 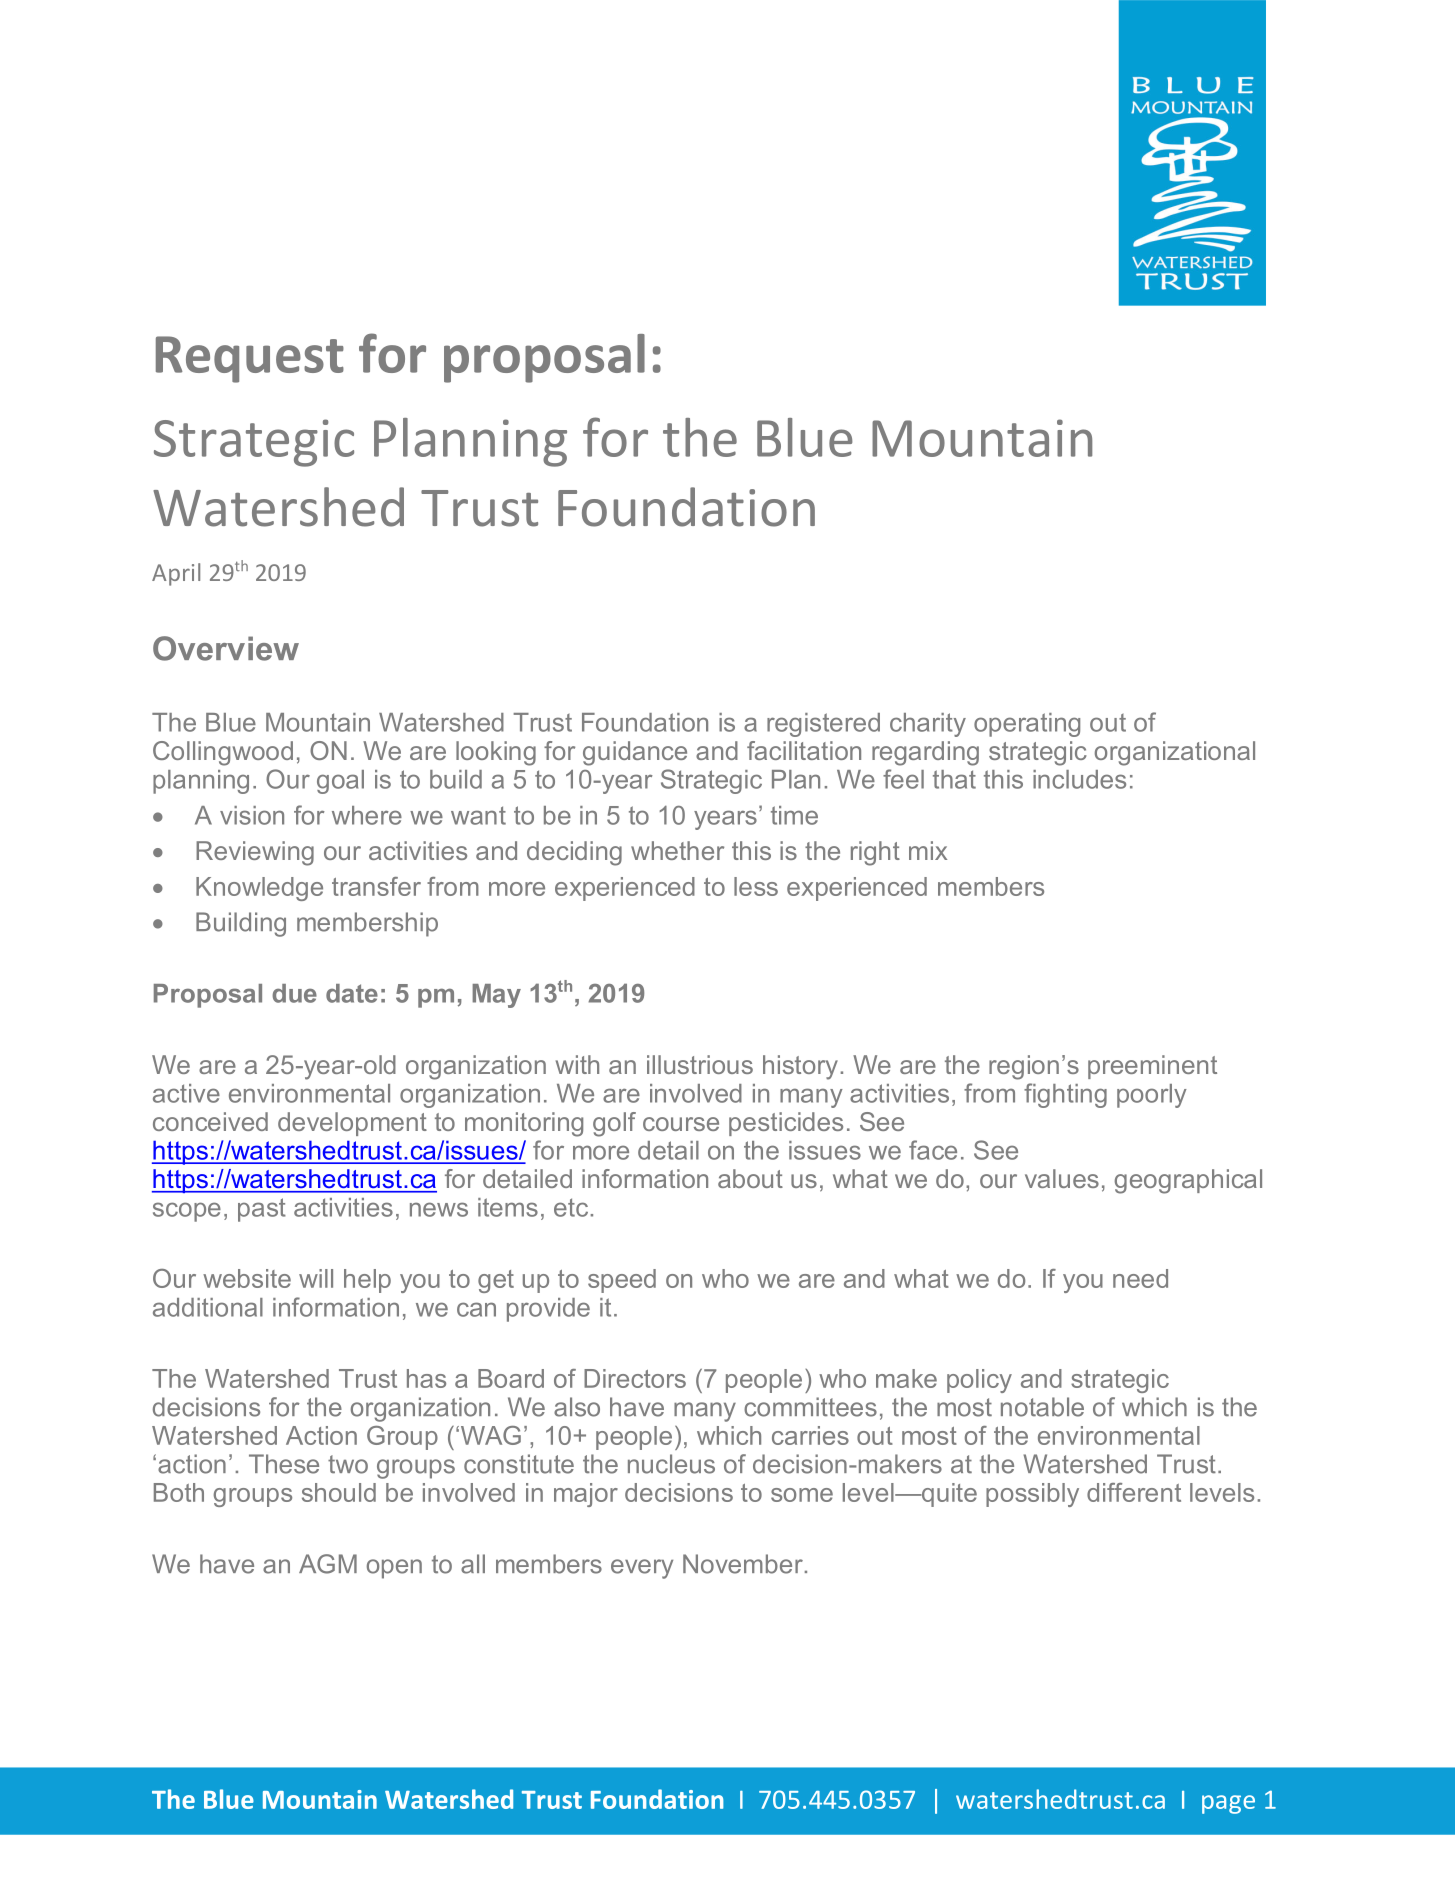 What do you see at coordinates (328, 1564) in the screenshot?
I see `AGM` at bounding box center [328, 1564].
